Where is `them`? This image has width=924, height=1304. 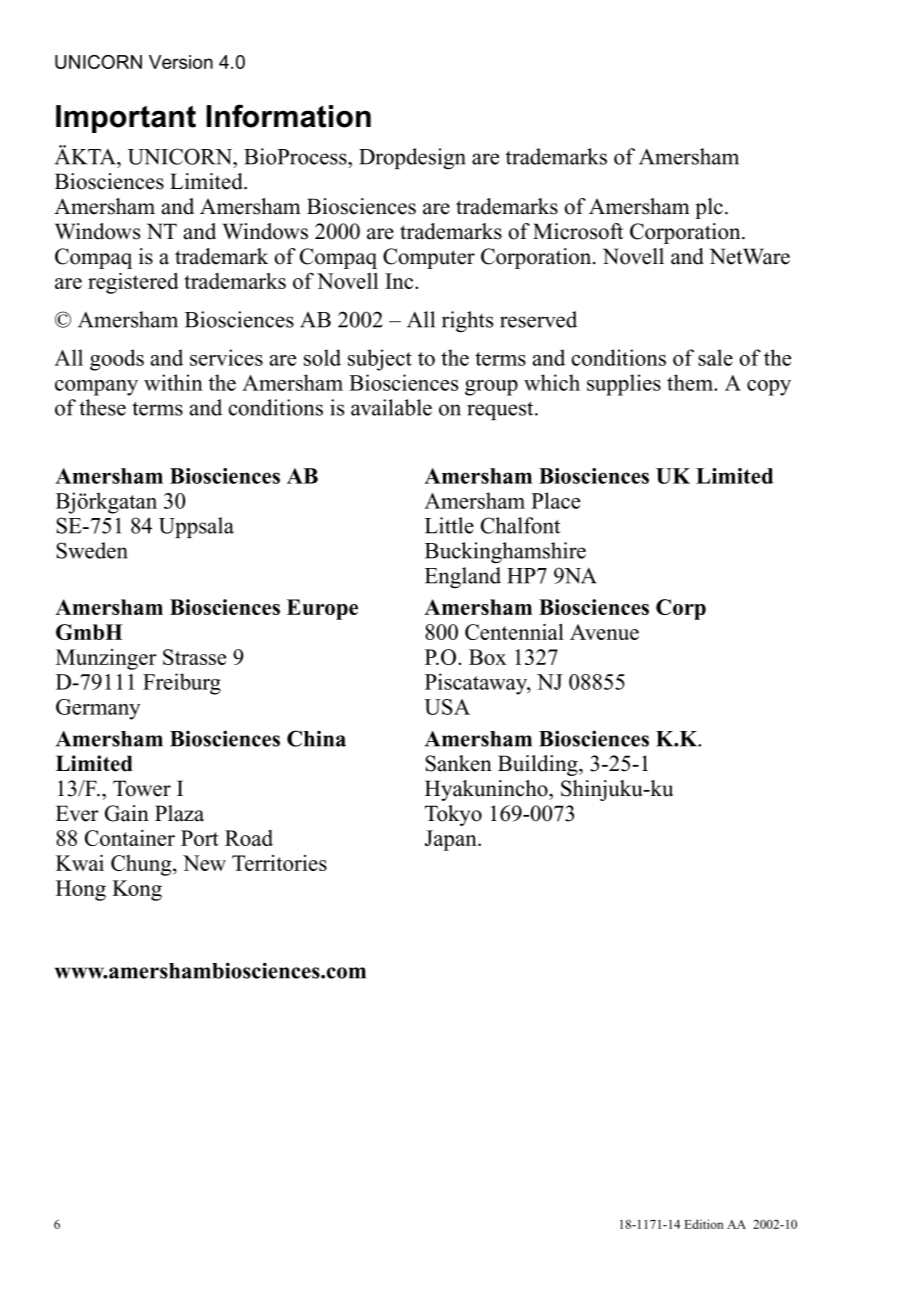 them is located at coordinates (691, 382).
